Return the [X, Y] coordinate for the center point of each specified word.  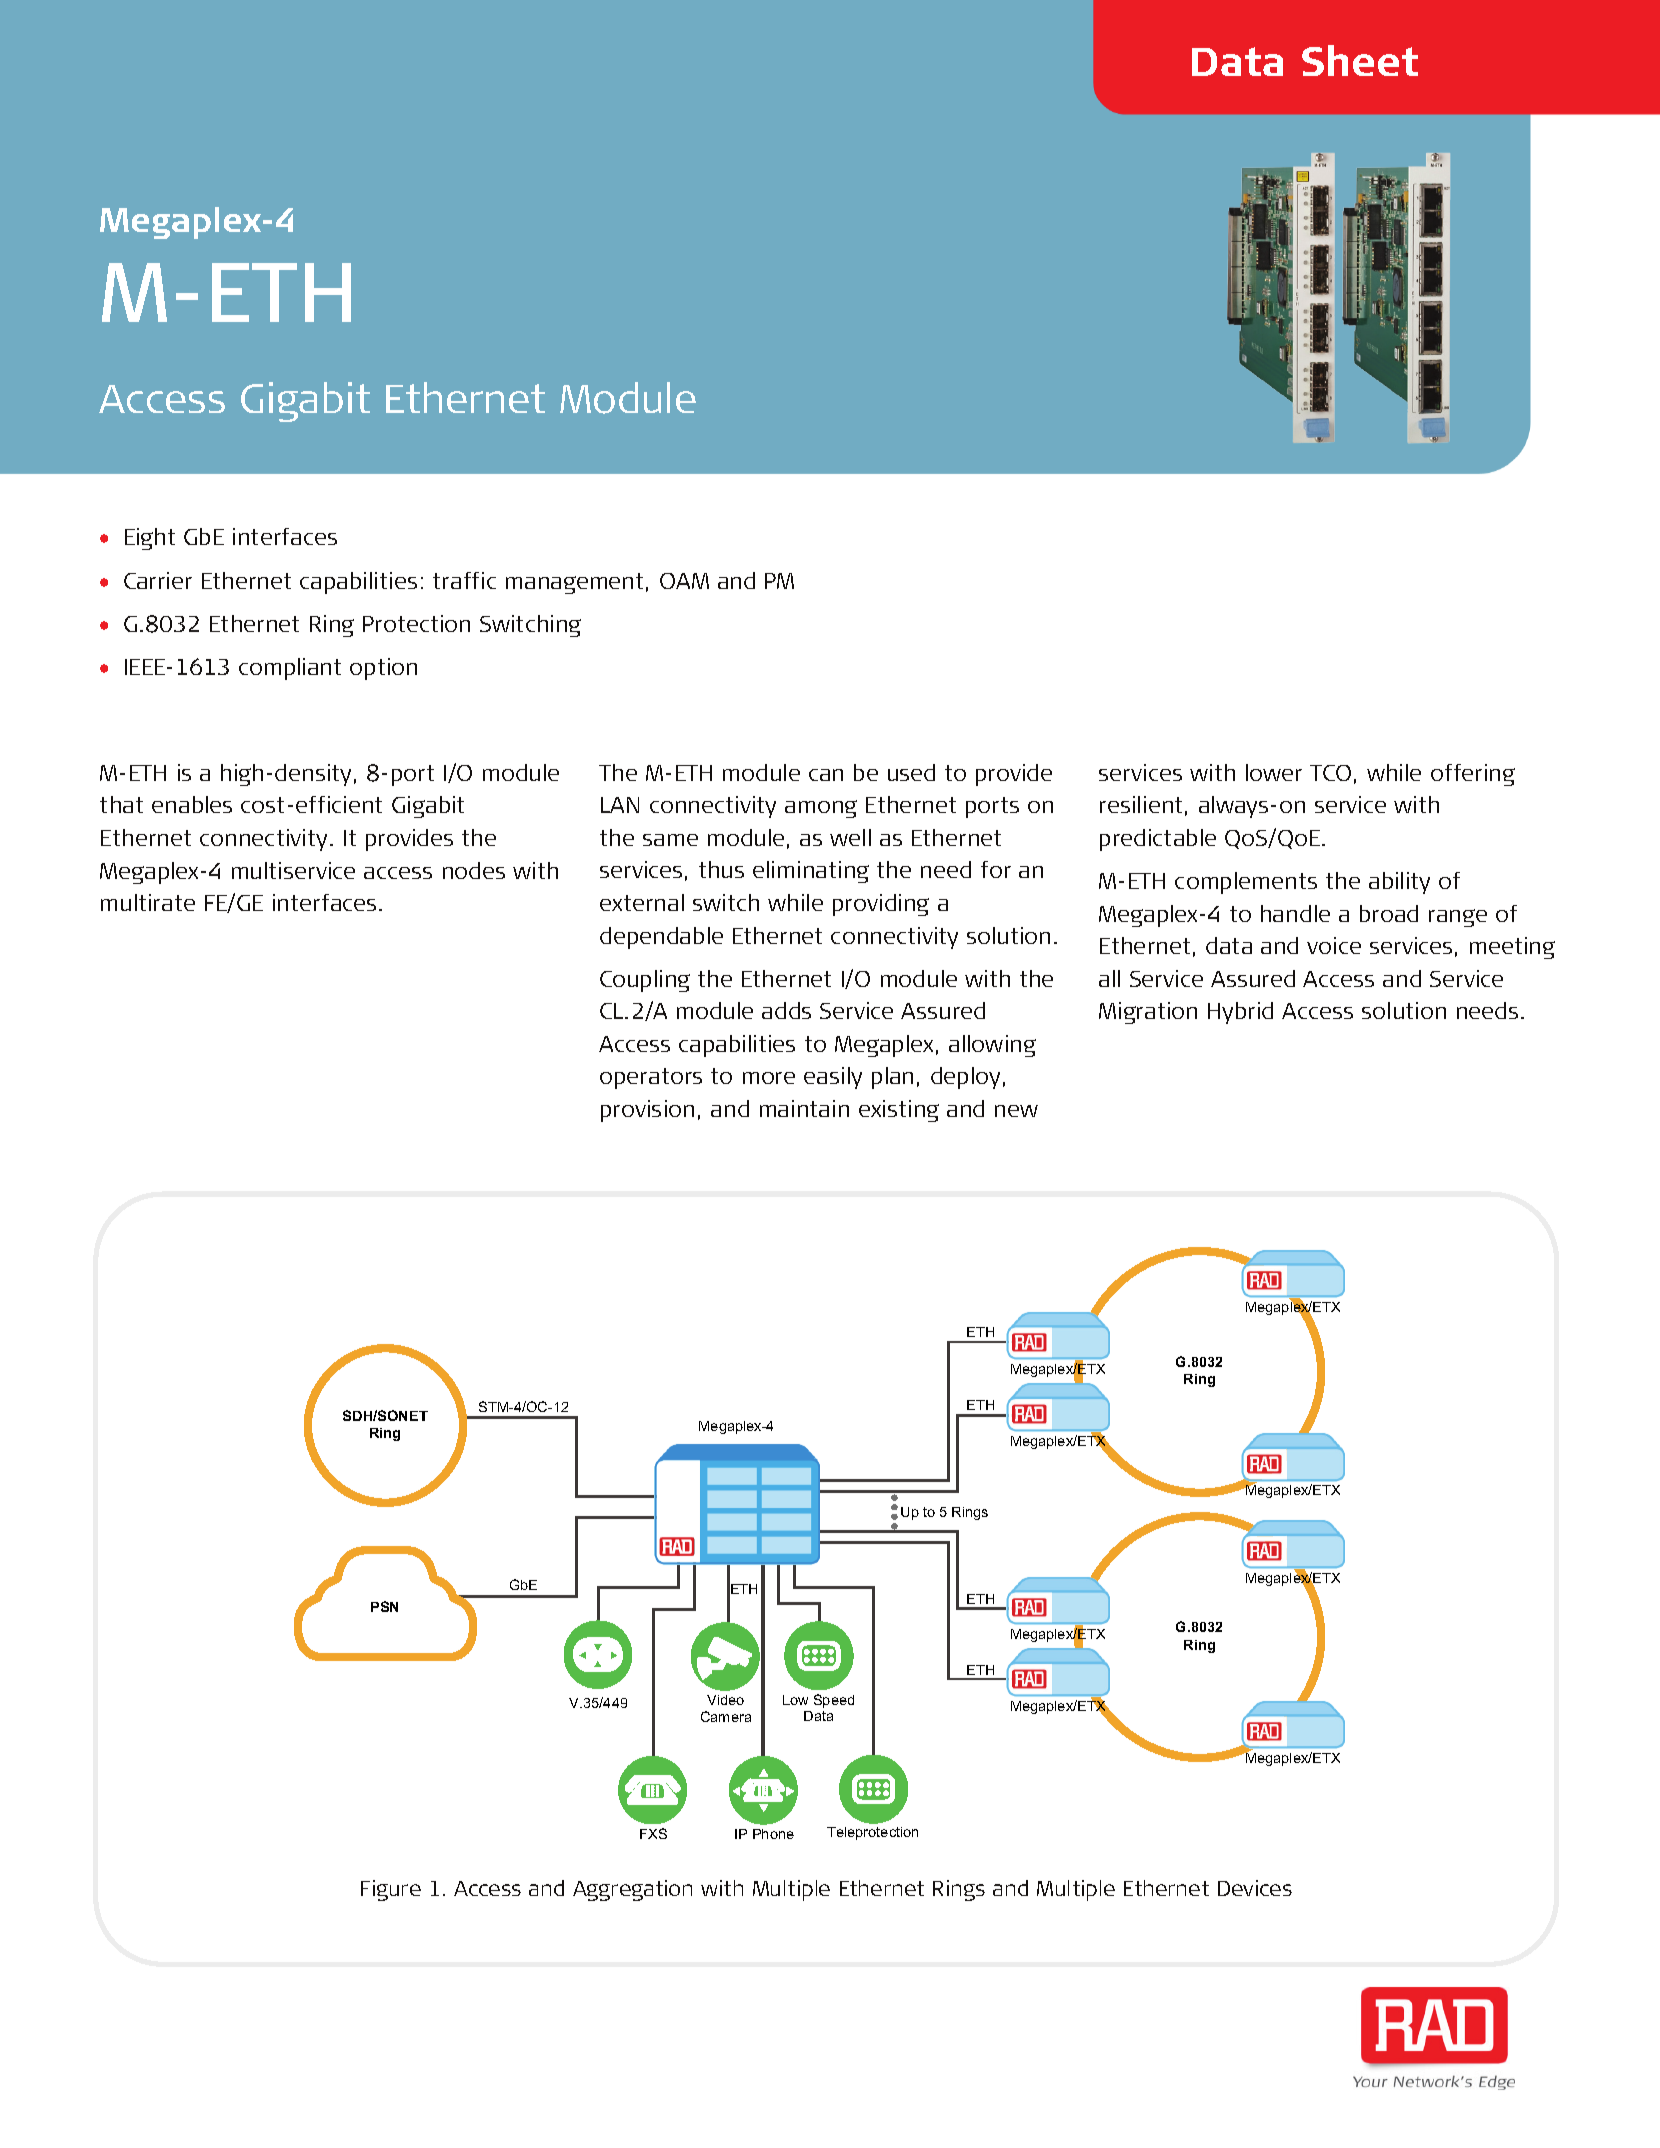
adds [786, 1010]
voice [1334, 945]
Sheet [1360, 60]
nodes [474, 870]
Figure [391, 1890]
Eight [150, 539]
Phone [773, 1834]
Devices [1255, 1888]
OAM [684, 581]
